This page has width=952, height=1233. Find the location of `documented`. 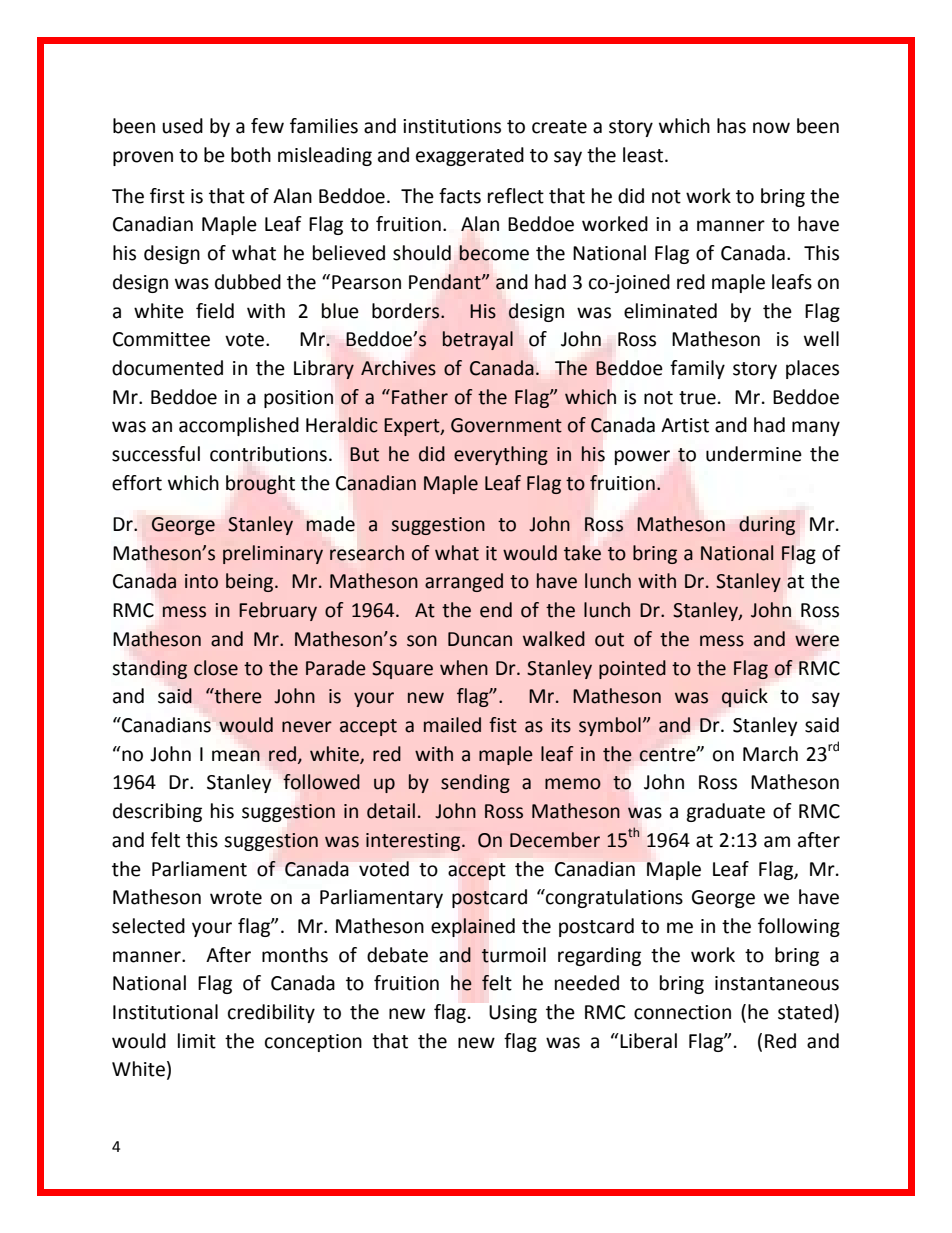

documented is located at coordinates (167, 368).
